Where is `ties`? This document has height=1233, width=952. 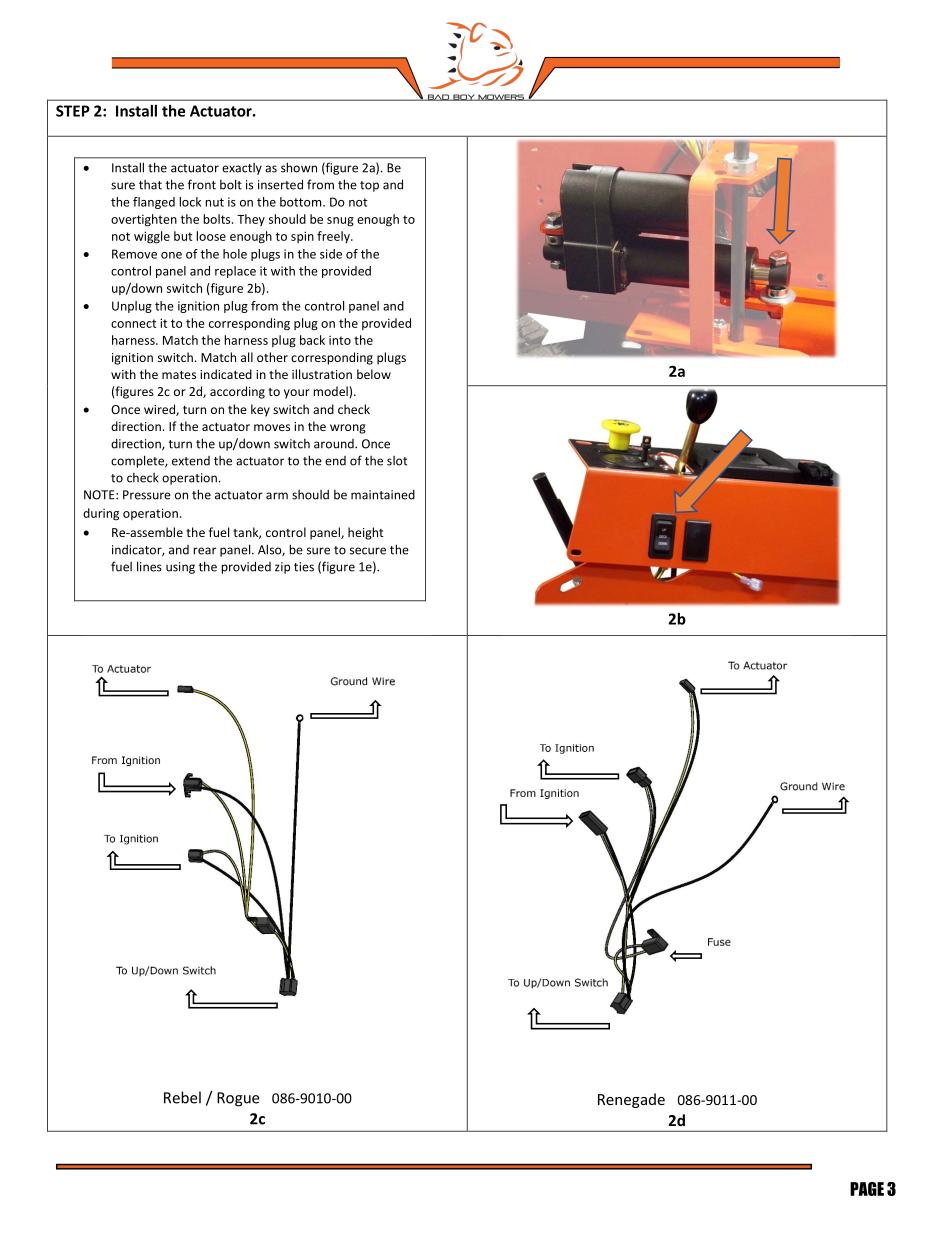 ties is located at coordinates (304, 567).
